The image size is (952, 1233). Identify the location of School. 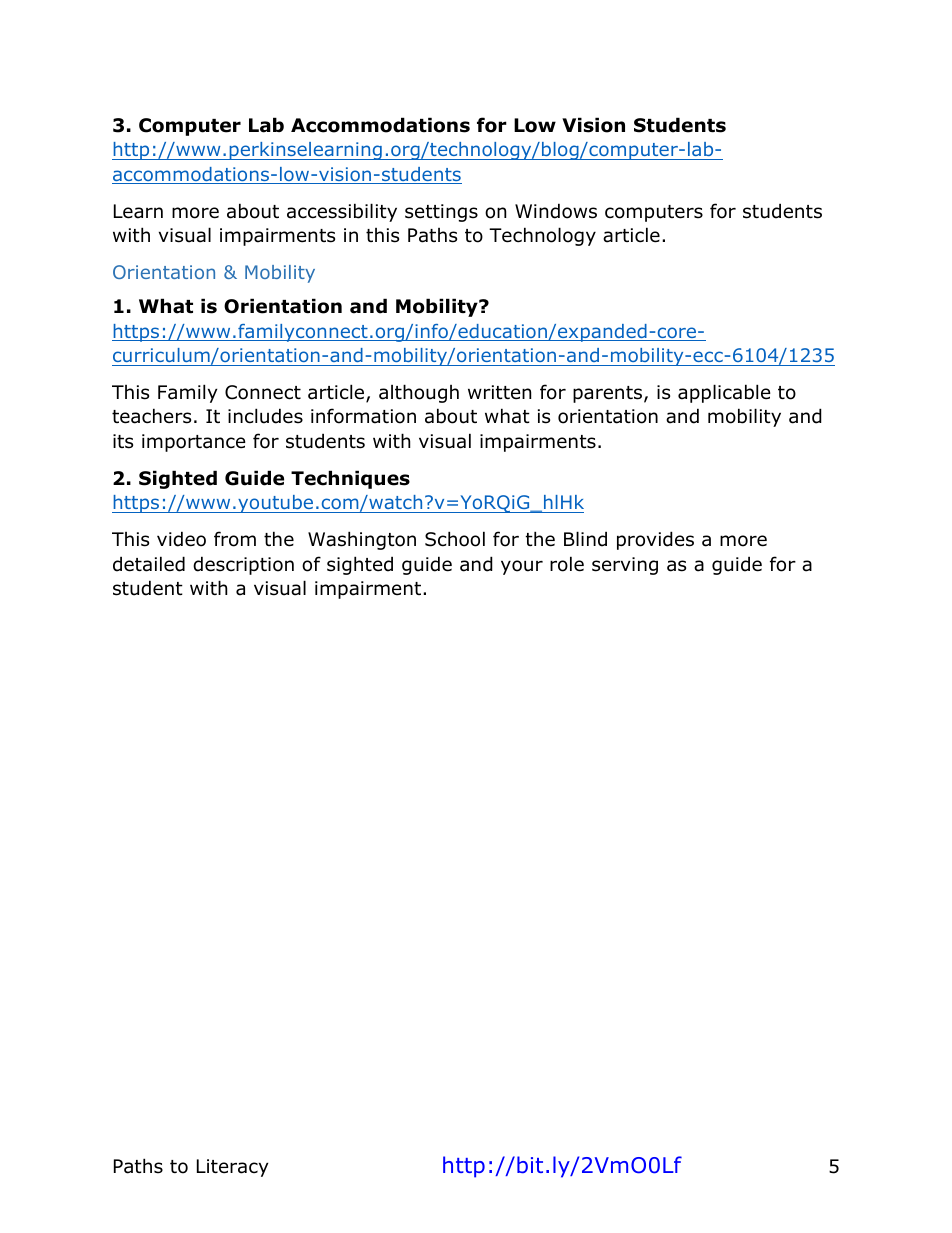
(455, 539).
